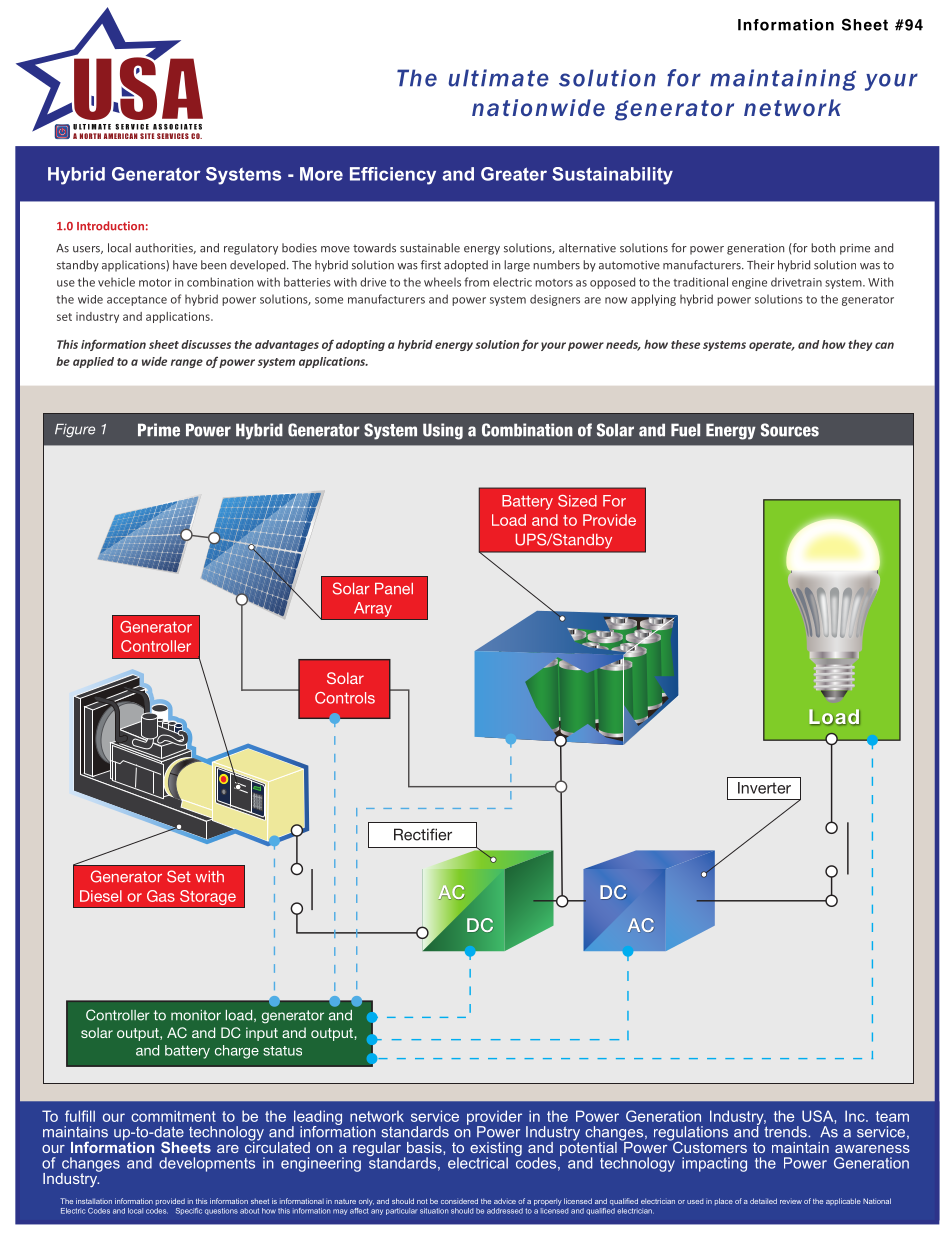 The image size is (952, 1233). I want to click on Introduction, so click(110, 226).
